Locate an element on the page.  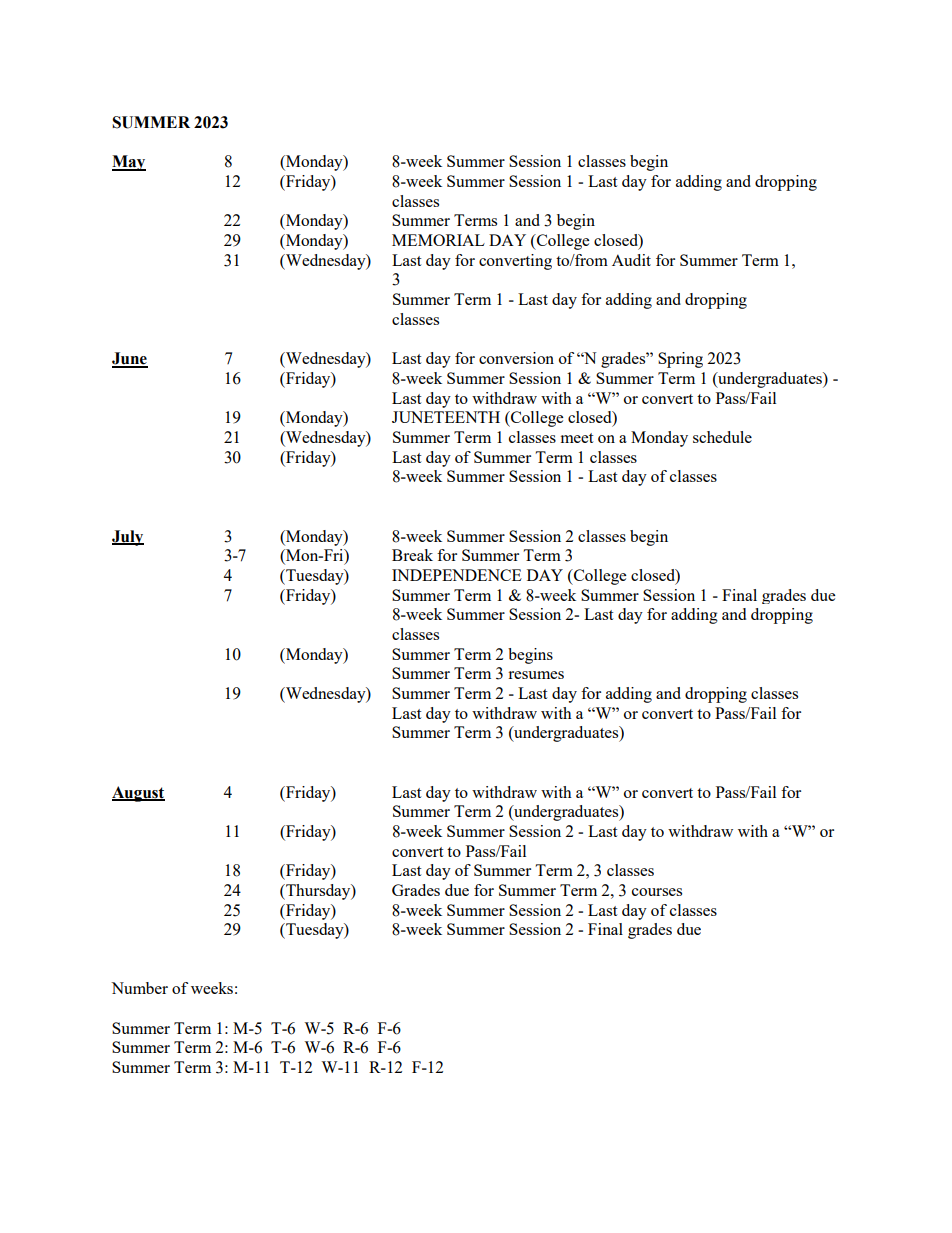
May is located at coordinates (129, 163).
